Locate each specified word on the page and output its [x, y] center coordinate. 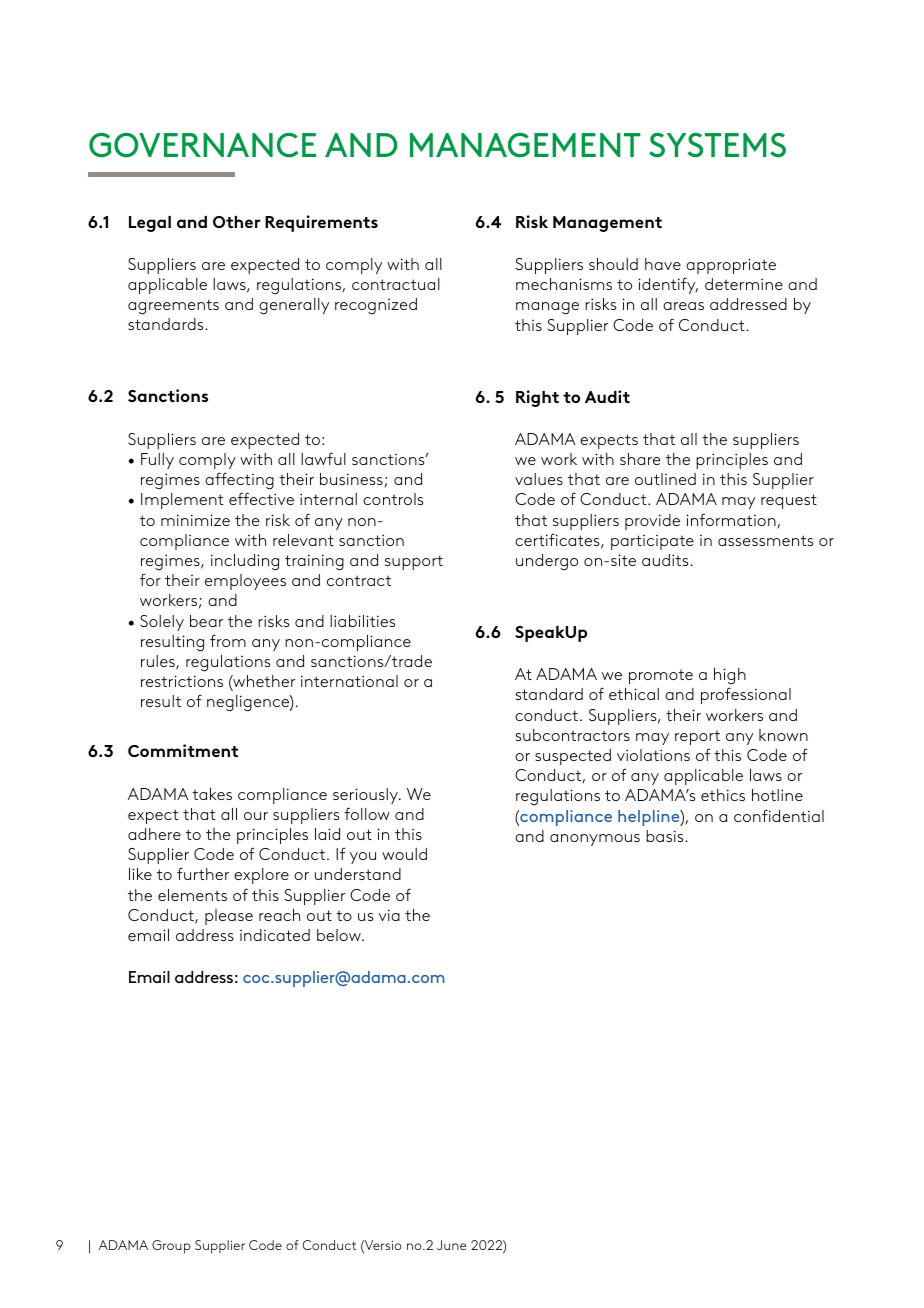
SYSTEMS [717, 145]
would [404, 854]
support [414, 562]
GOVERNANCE [202, 145]
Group [171, 1247]
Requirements [321, 223]
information [732, 520]
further [203, 873]
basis [666, 836]
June [451, 1245]
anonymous [595, 840]
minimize [195, 520]
